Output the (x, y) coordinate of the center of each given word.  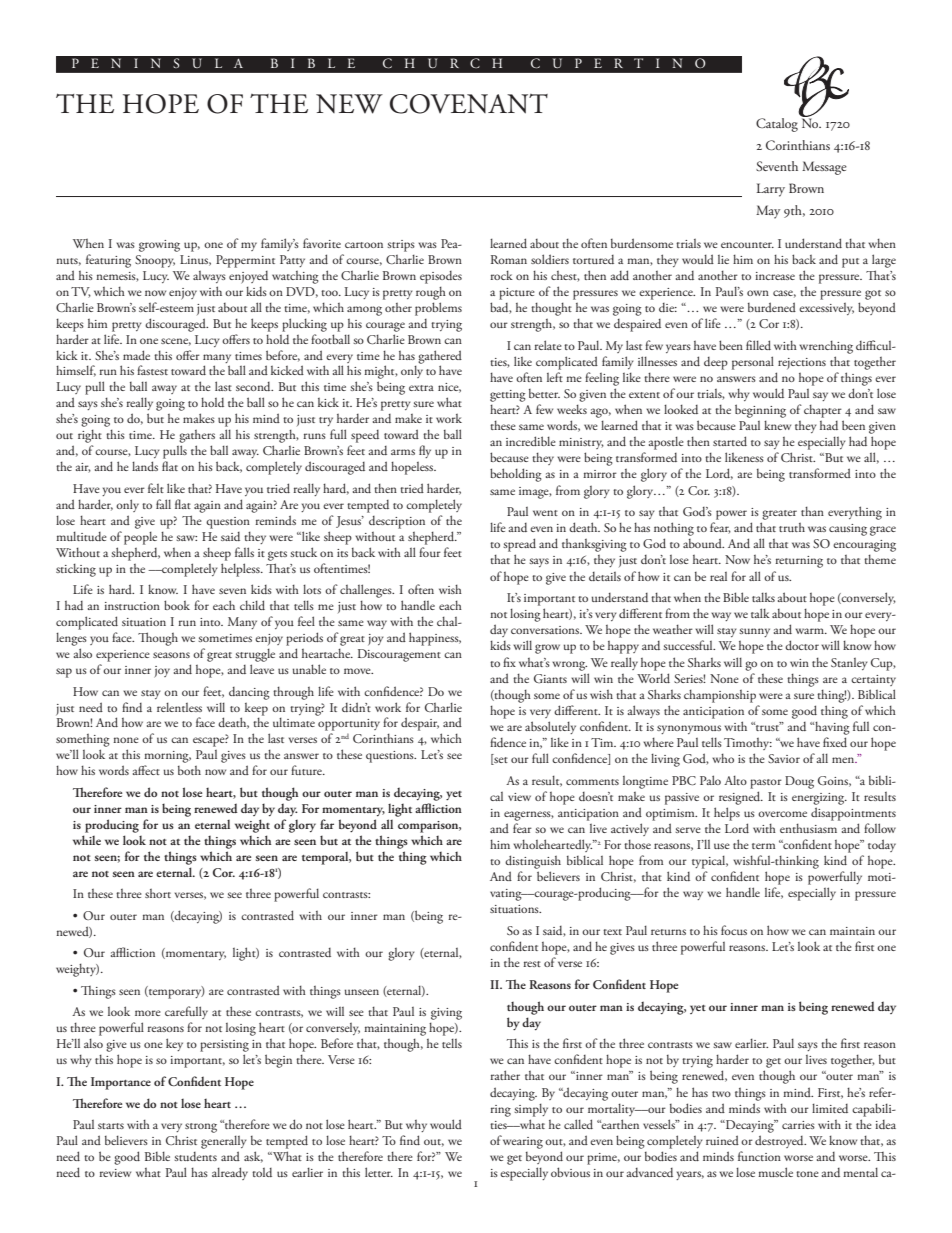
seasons (171, 655)
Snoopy (155, 261)
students (195, 1156)
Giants (550, 678)
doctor (802, 645)
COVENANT (469, 104)
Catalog (777, 125)
